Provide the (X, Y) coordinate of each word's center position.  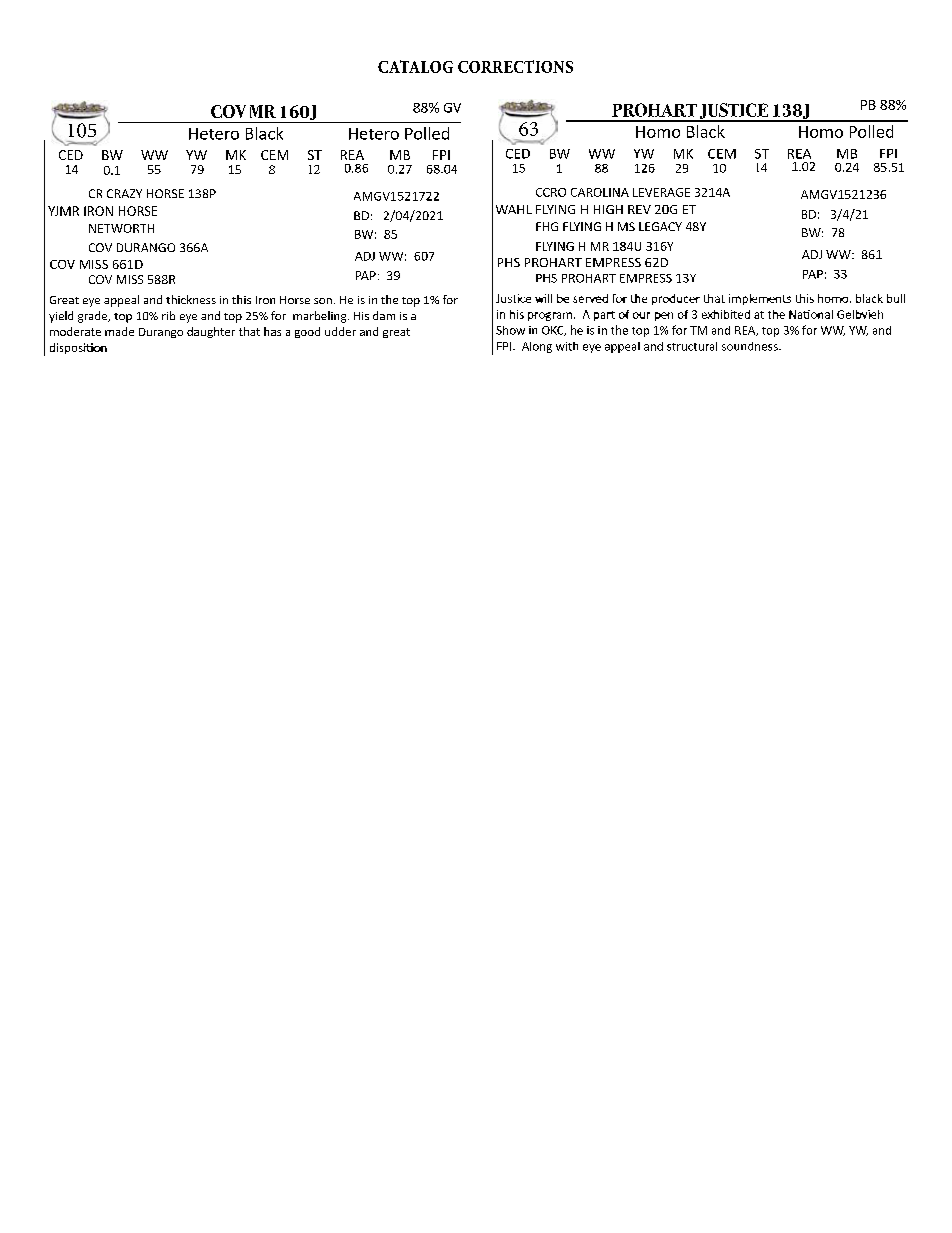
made (119, 331)
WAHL (514, 209)
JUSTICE (734, 112)
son (323, 301)
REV (639, 209)
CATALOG (415, 66)
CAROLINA (600, 192)
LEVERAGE (661, 192)
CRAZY (124, 193)
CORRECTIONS (515, 66)
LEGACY (660, 226)
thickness (191, 299)
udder (340, 331)
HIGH (608, 209)
